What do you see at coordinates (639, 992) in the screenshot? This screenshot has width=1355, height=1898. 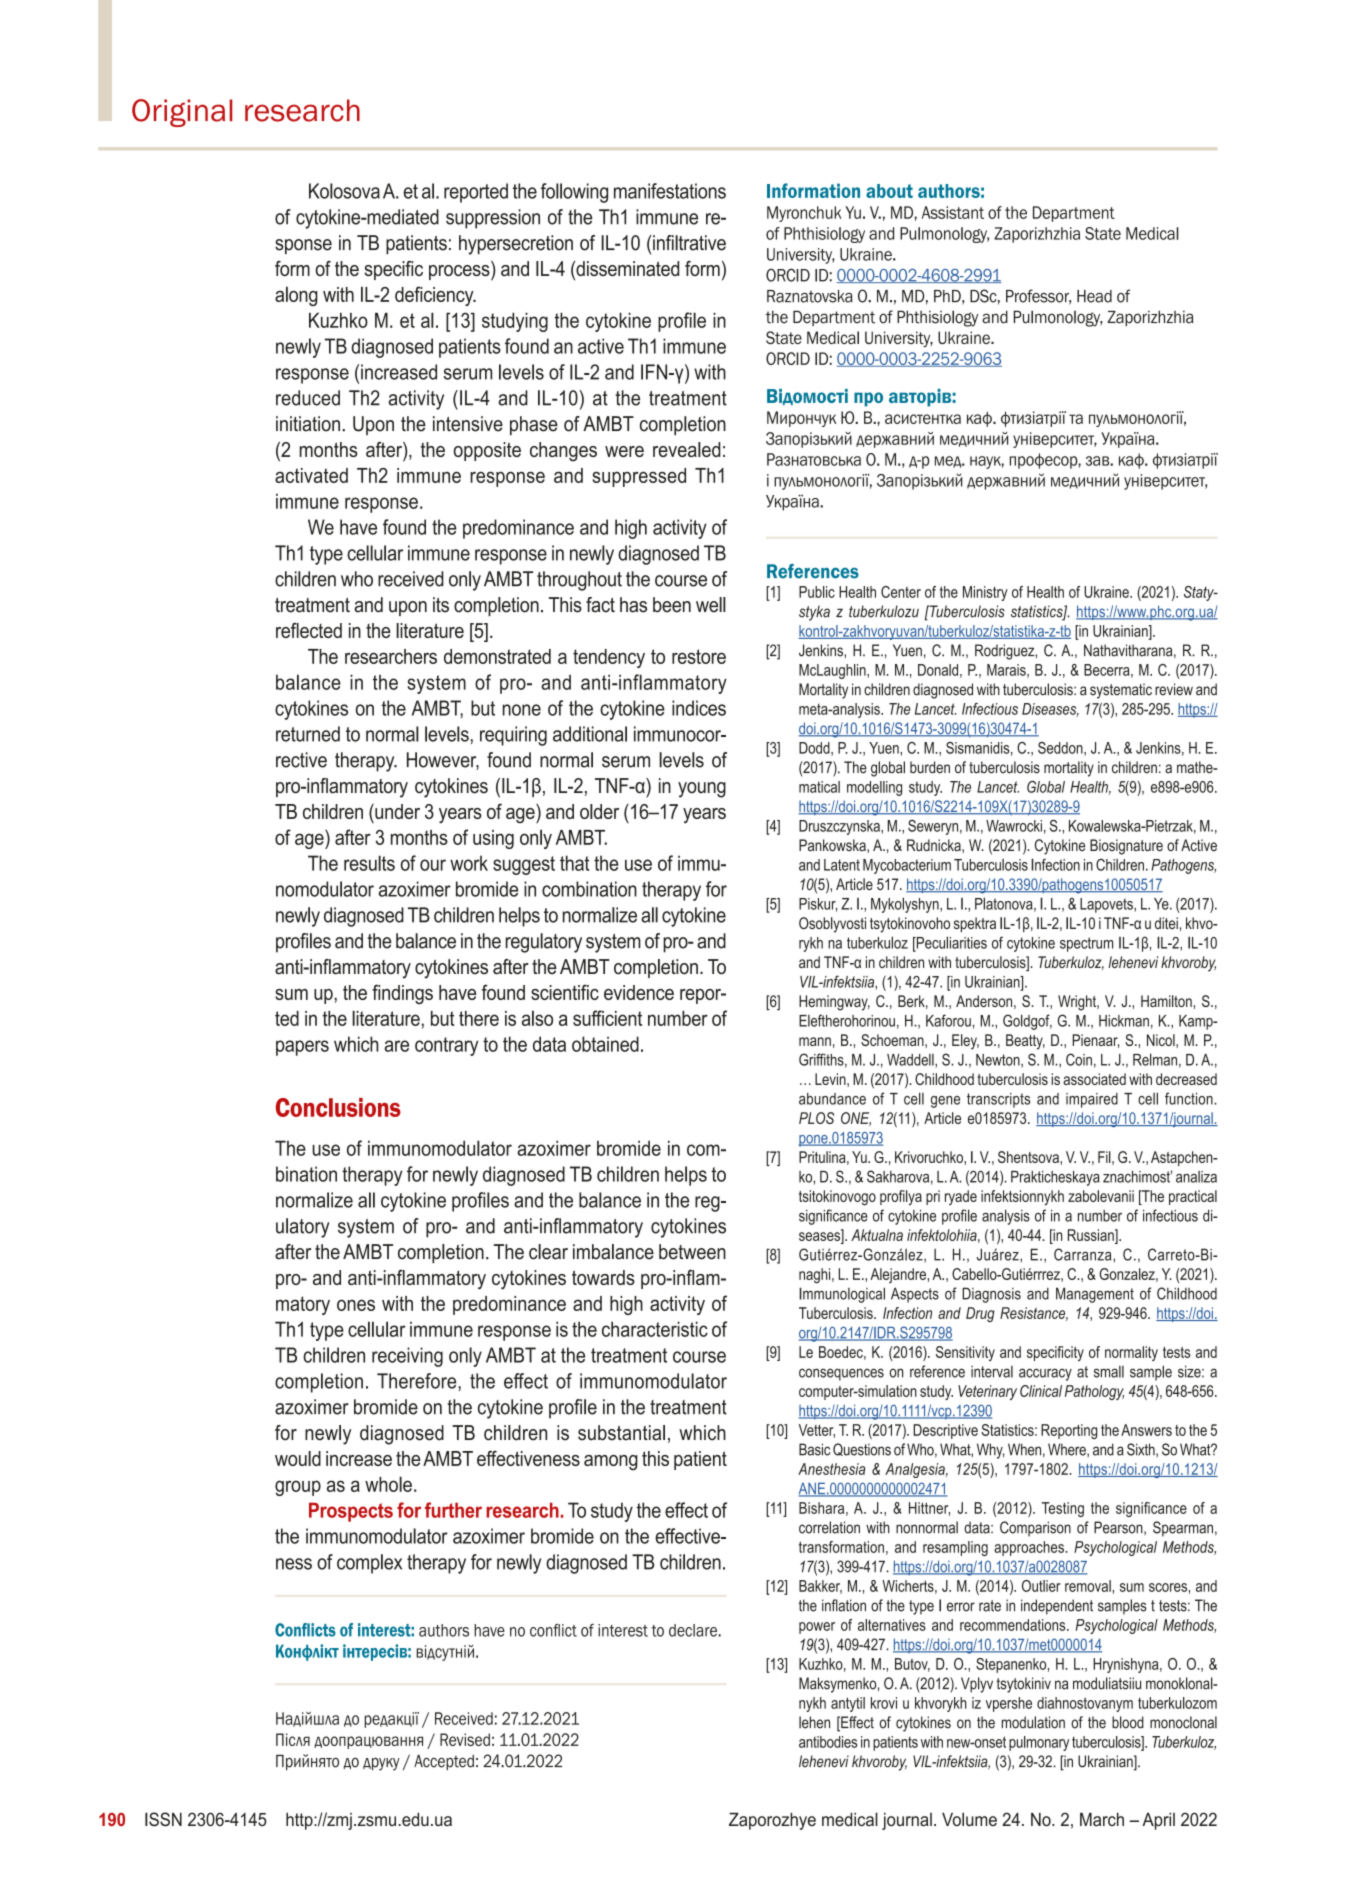 I see `evidence` at bounding box center [639, 992].
